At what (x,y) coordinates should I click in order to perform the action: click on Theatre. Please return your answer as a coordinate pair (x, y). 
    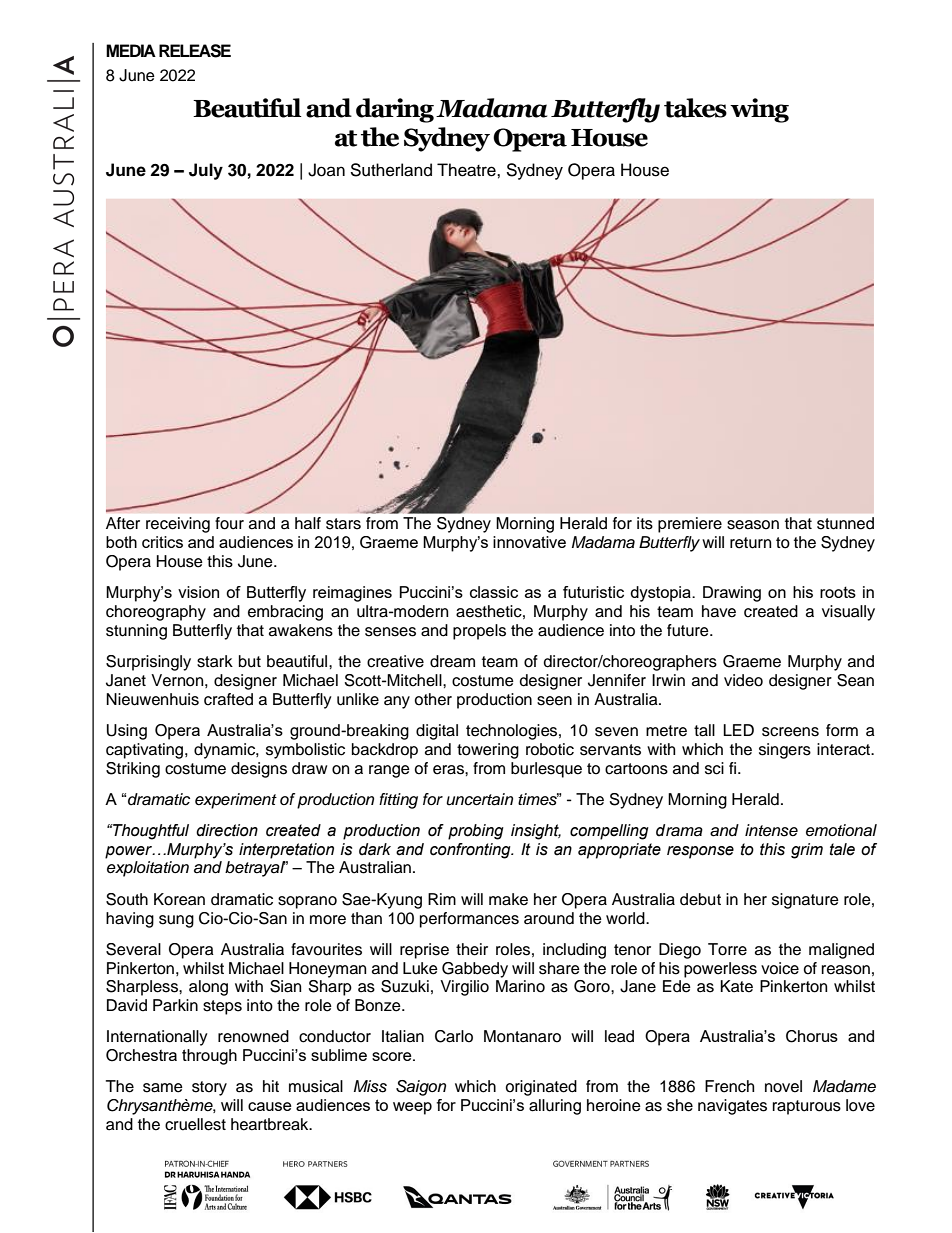
    Looking at the image, I should click on (467, 170).
